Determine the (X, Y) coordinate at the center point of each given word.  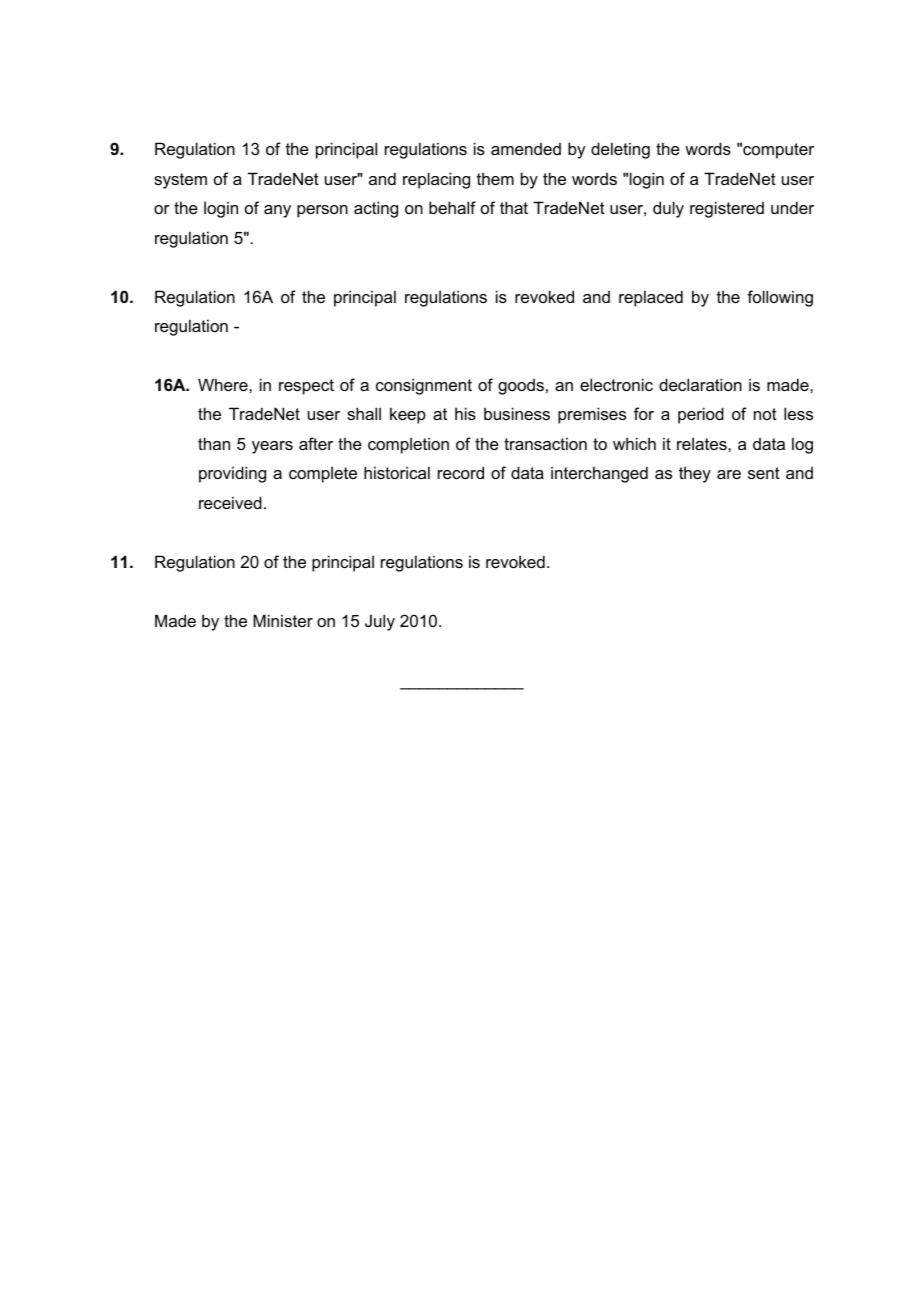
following (780, 298)
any (277, 211)
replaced (651, 298)
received (230, 502)
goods (521, 387)
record (461, 472)
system (180, 181)
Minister (283, 620)
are (729, 474)
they (695, 474)
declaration (700, 384)
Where (224, 384)
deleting (620, 150)
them (495, 178)
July (380, 622)
